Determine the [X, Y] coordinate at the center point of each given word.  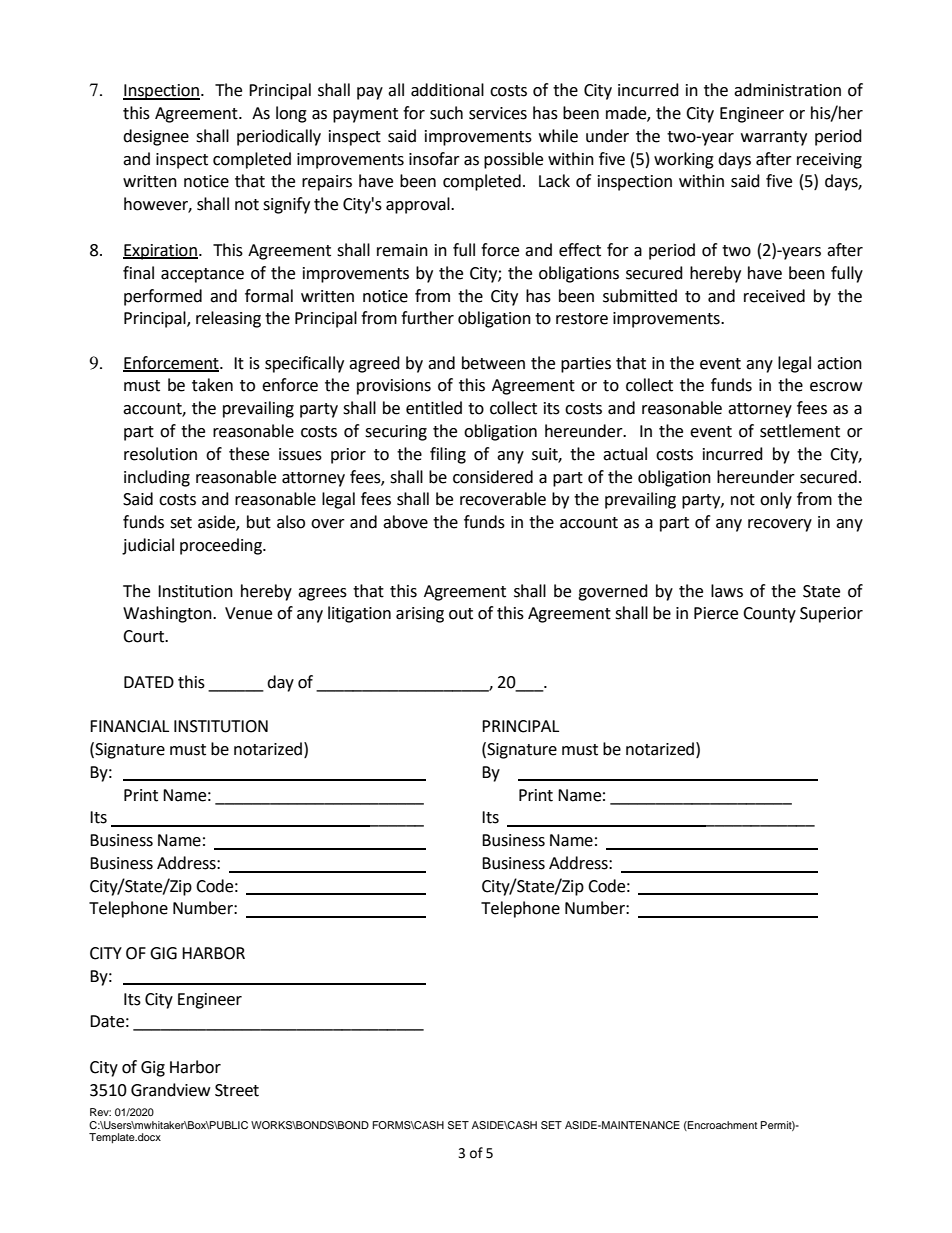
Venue [248, 613]
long [291, 114]
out [461, 614]
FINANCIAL [129, 726]
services [498, 113]
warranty [774, 138]
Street [237, 1090]
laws [727, 591]
